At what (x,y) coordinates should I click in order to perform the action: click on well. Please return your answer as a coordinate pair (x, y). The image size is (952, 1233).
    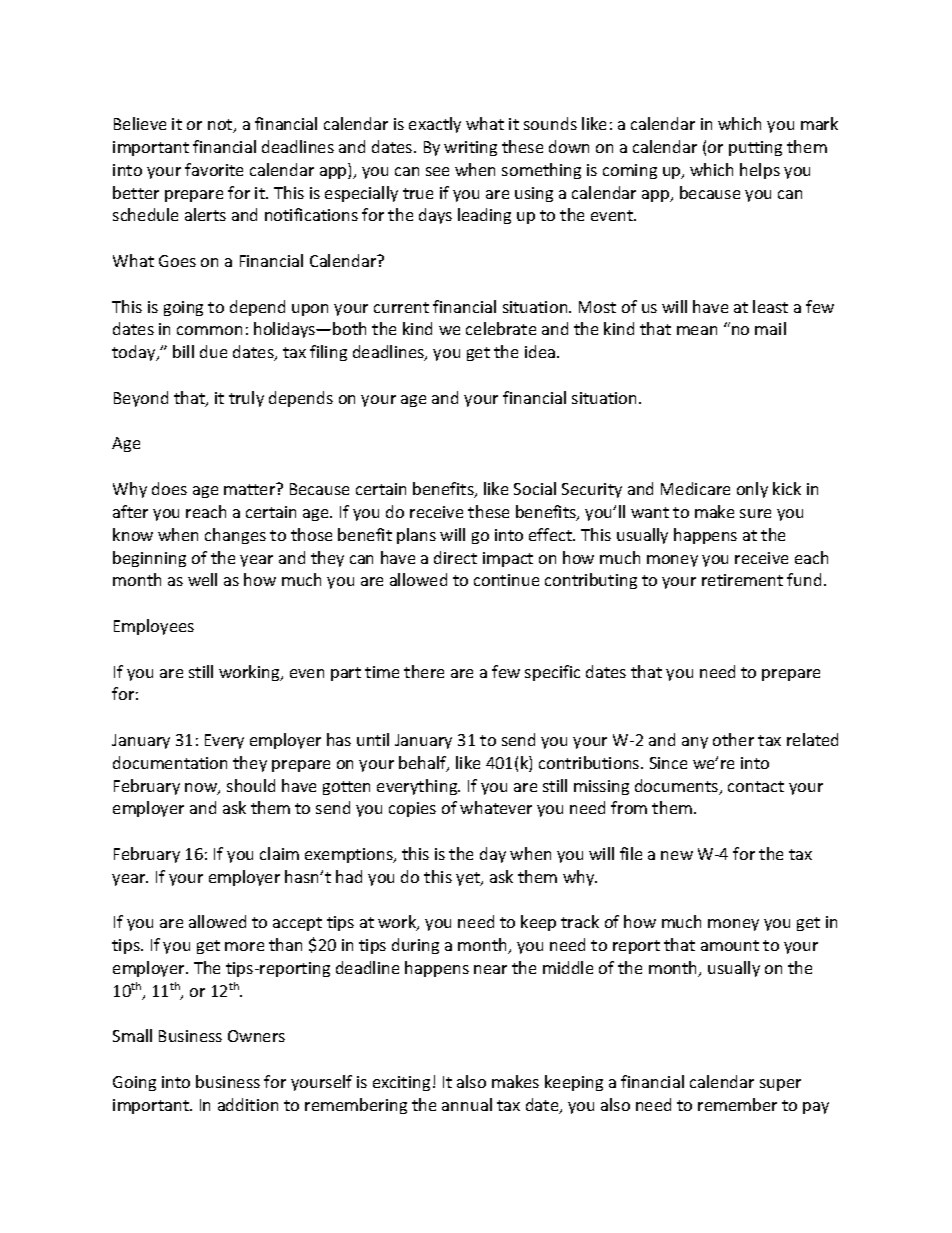
    Looking at the image, I should click on (202, 579).
